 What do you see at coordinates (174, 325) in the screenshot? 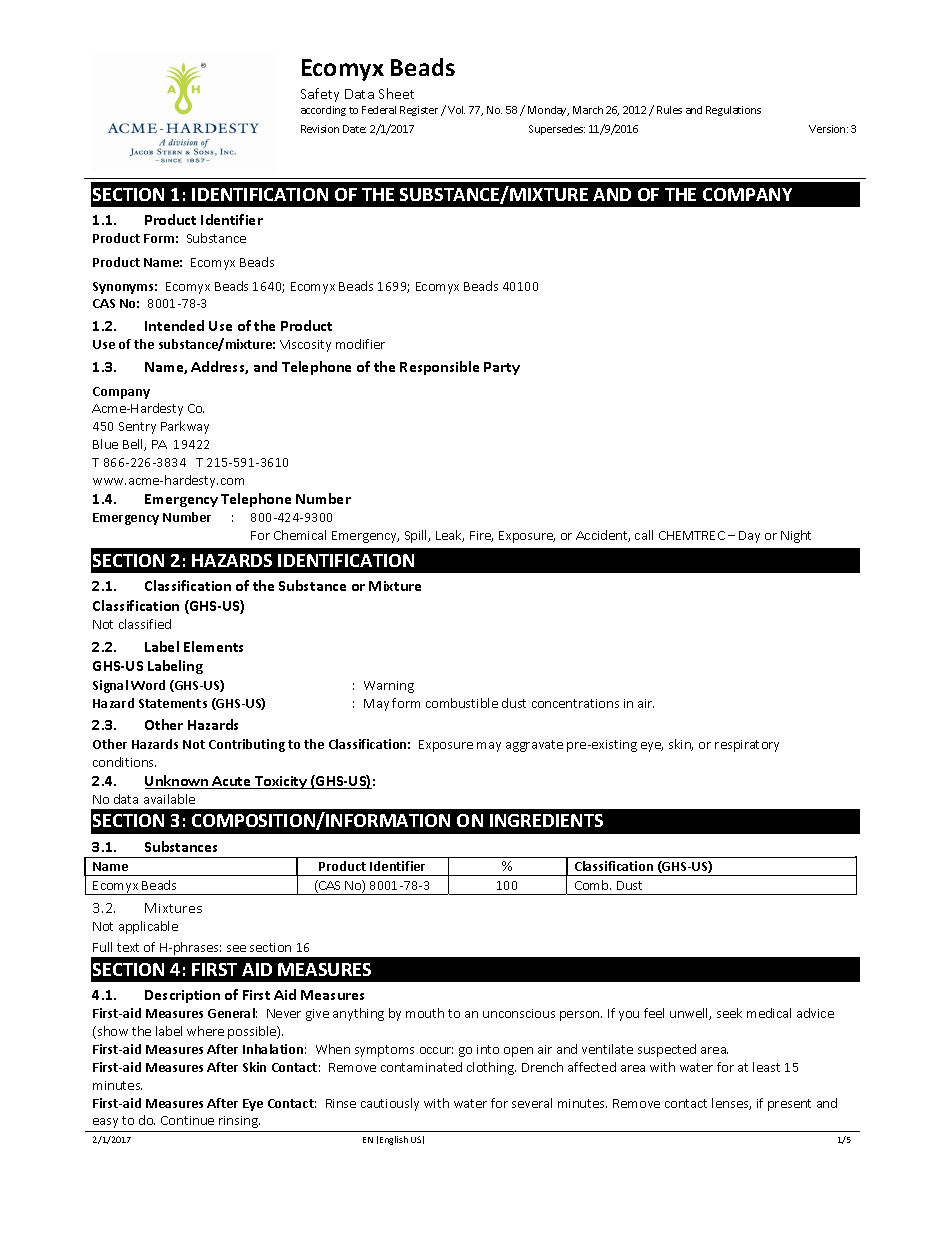
I see `Intended` at bounding box center [174, 325].
